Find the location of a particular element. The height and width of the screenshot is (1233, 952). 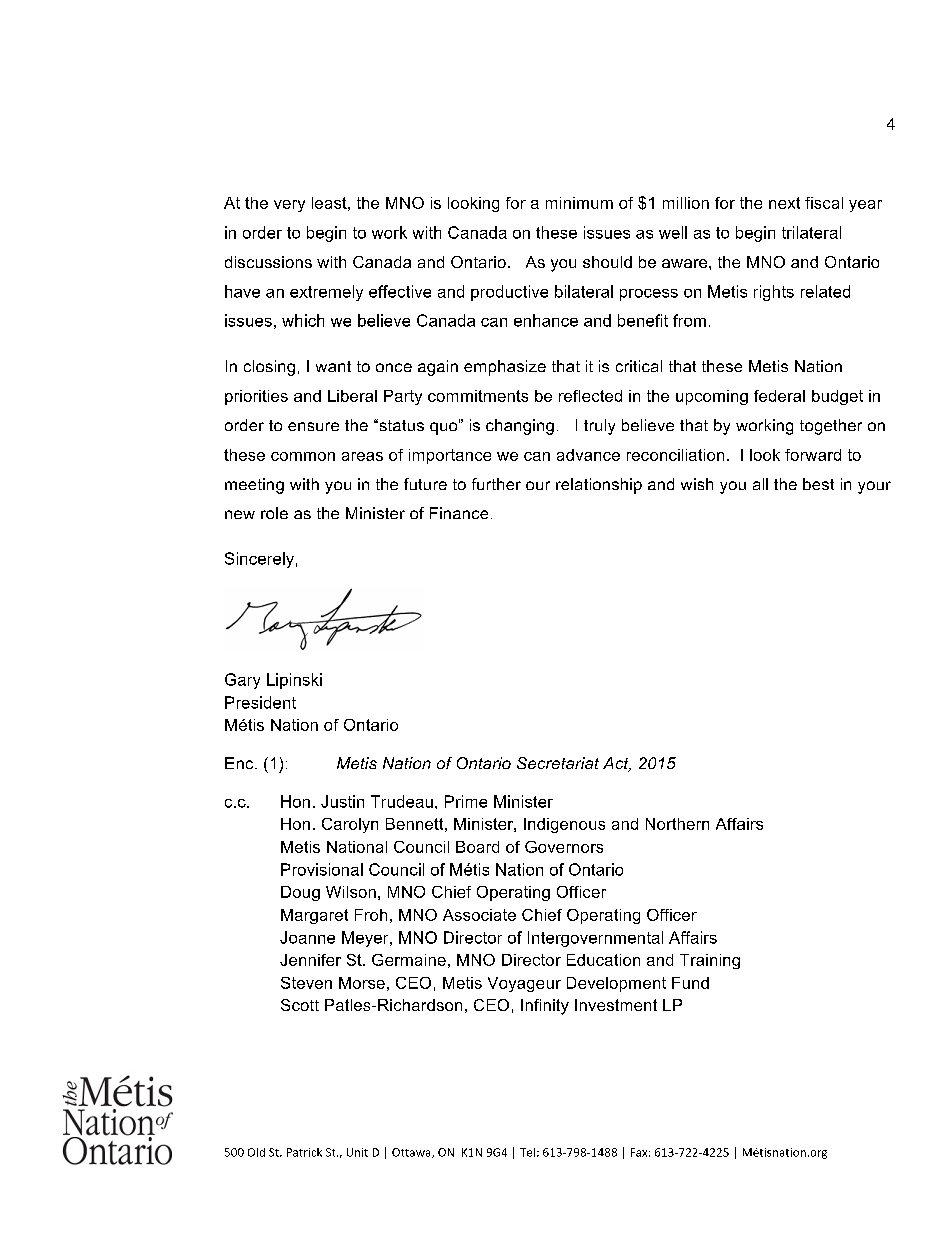

Secretariat is located at coordinates (558, 763).
